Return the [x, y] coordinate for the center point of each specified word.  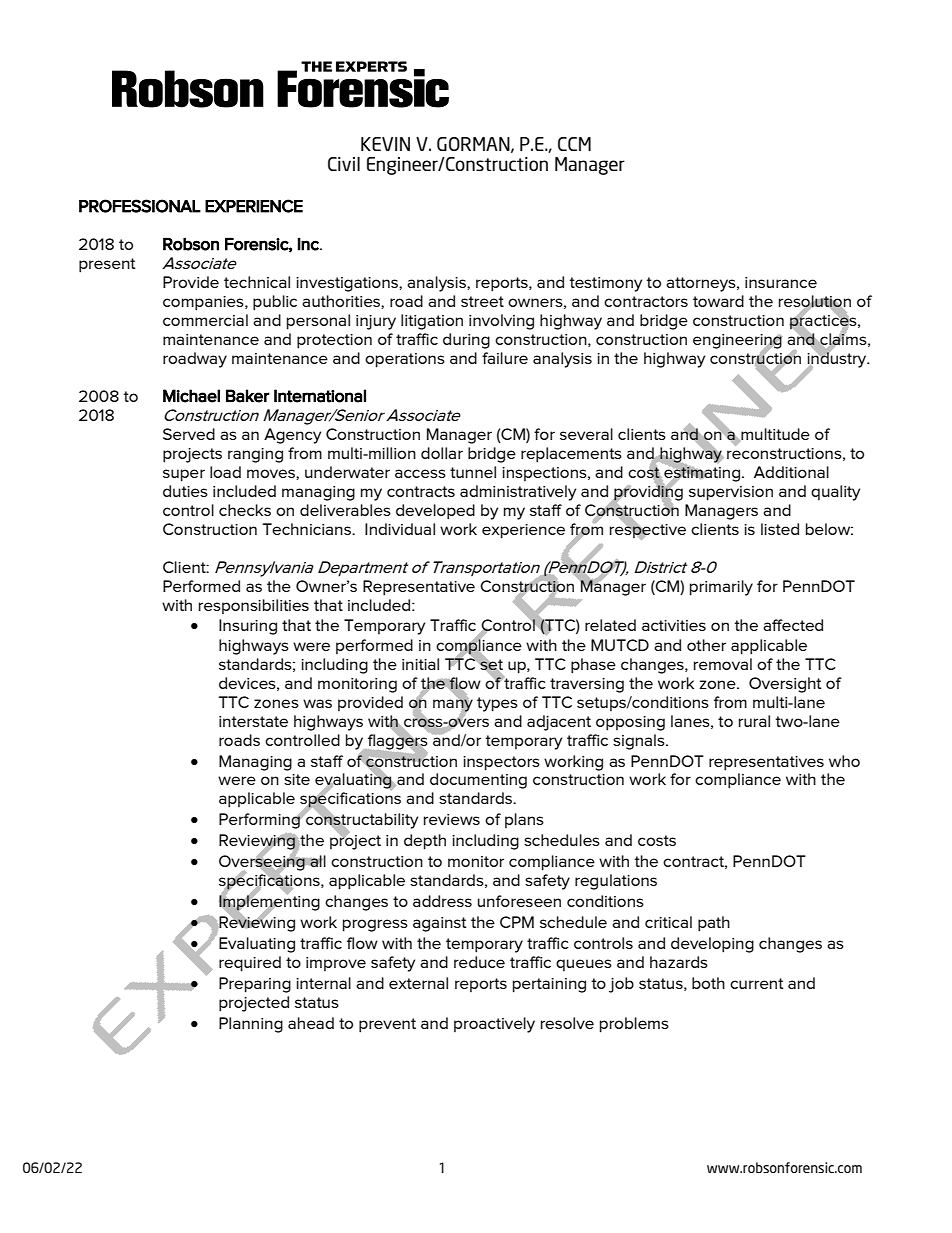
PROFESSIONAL [140, 206]
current [756, 983]
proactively [494, 1025]
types [497, 704]
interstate [253, 721]
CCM [574, 144]
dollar [442, 453]
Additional [791, 472]
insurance [781, 282]
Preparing [255, 985]
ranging [255, 455]
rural [754, 721]
